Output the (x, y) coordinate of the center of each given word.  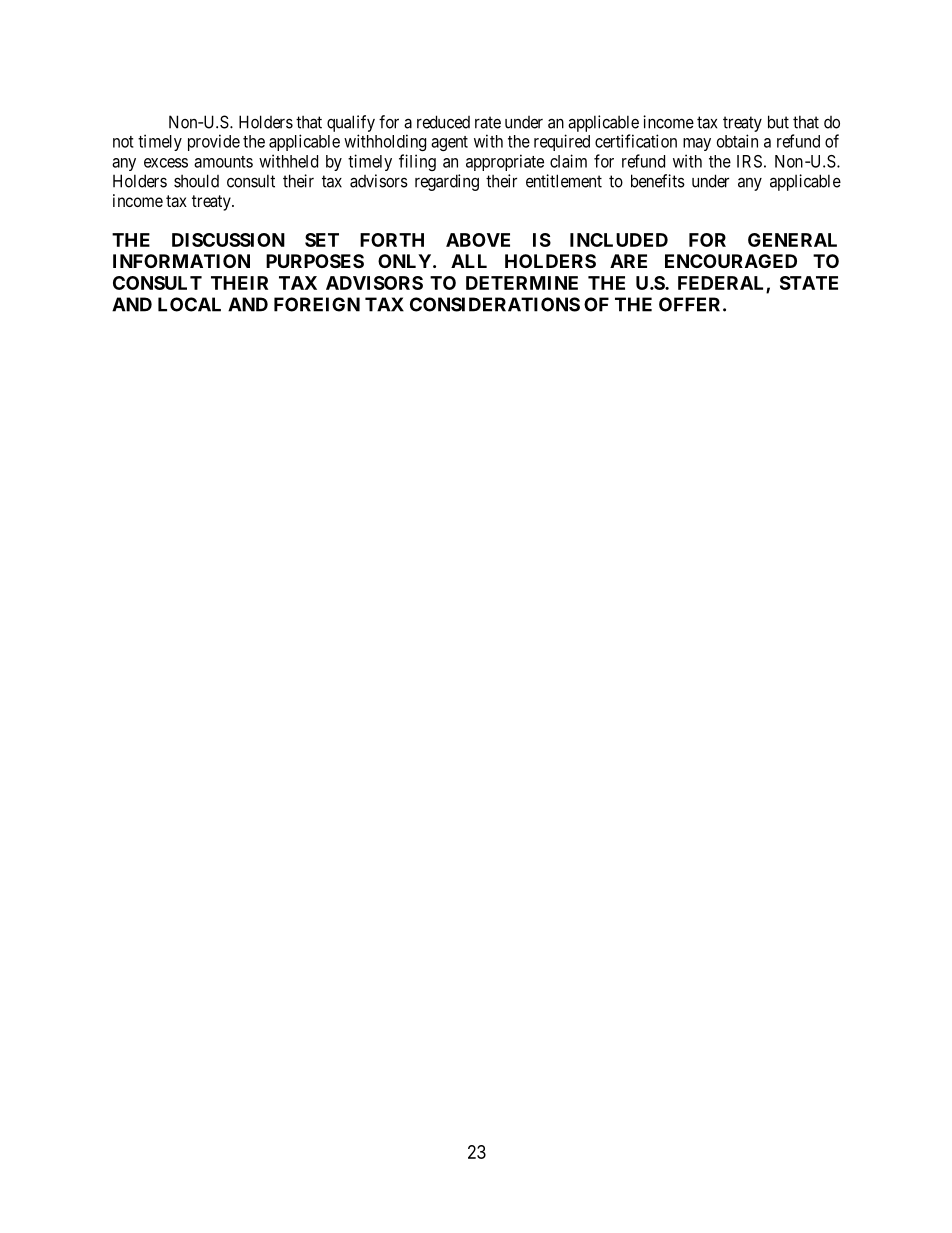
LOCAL (189, 304)
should (196, 181)
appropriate (505, 162)
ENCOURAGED (731, 261)
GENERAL (792, 240)
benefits (658, 181)
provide (214, 142)
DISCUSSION (228, 240)
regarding (447, 182)
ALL (469, 261)
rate (488, 122)
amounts (223, 162)
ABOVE (478, 240)
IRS (749, 161)
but (778, 122)
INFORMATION (181, 261)
